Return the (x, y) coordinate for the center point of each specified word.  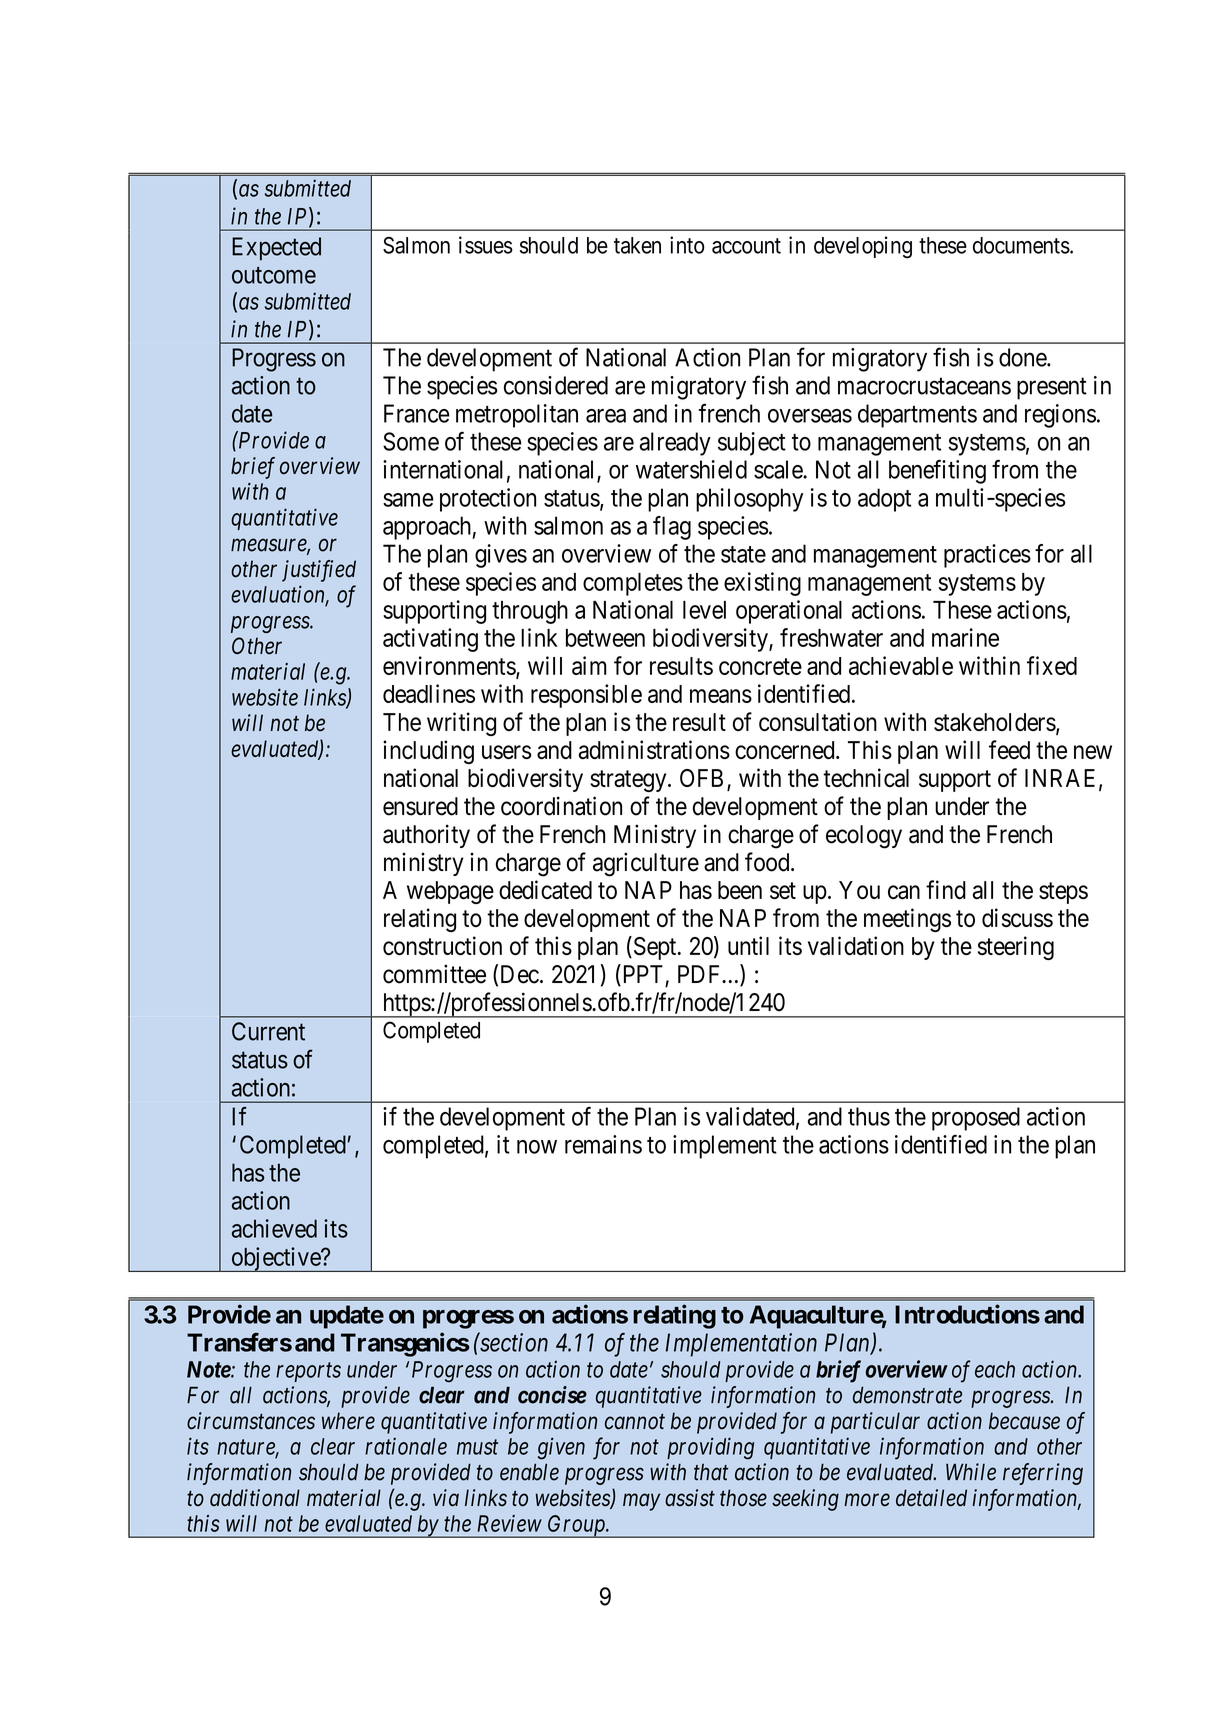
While (971, 1472)
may (641, 1502)
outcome (274, 275)
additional (255, 1498)
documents (1021, 245)
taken (637, 245)
